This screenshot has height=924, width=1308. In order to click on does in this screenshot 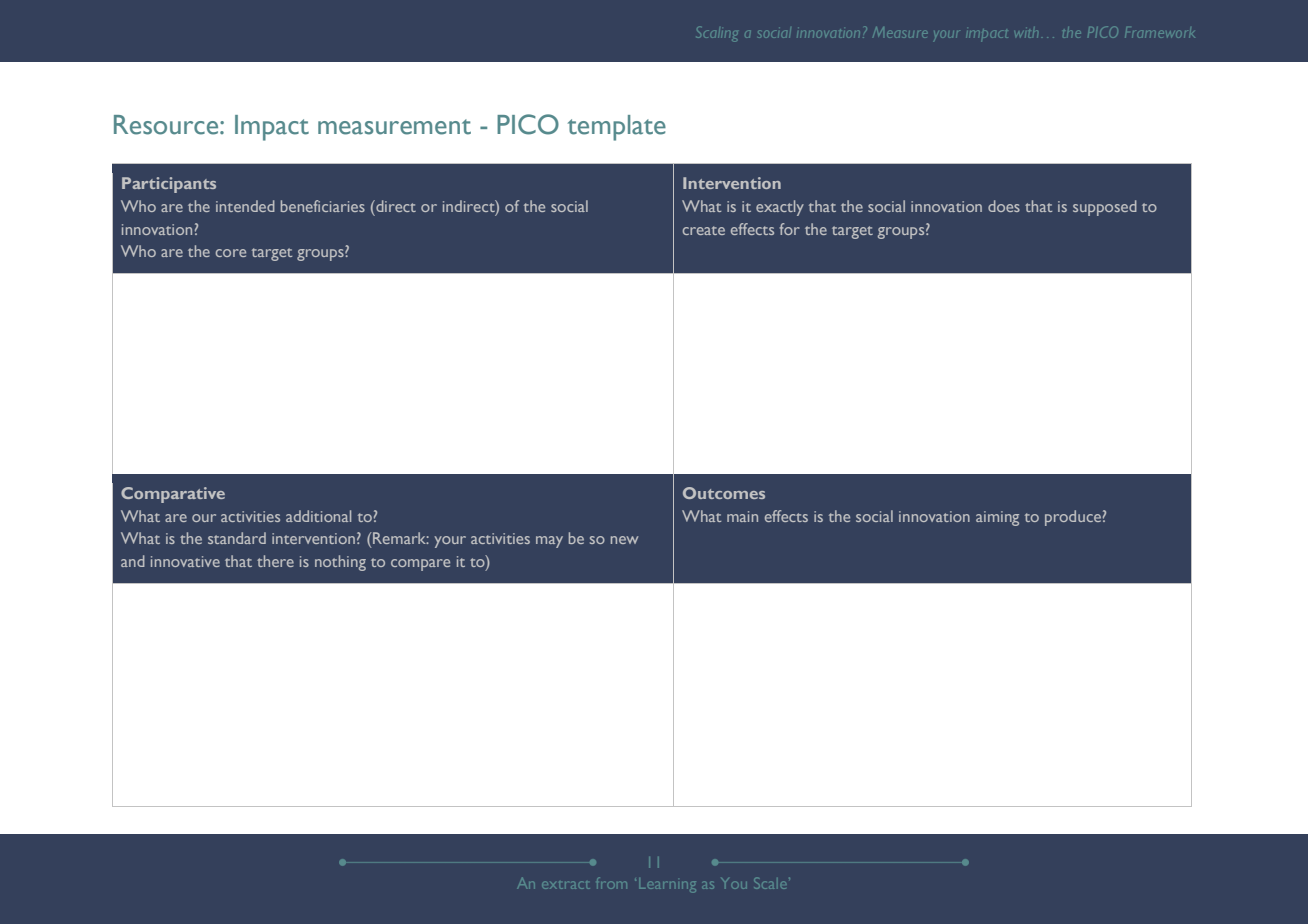, I will do `click(1004, 206)`.
